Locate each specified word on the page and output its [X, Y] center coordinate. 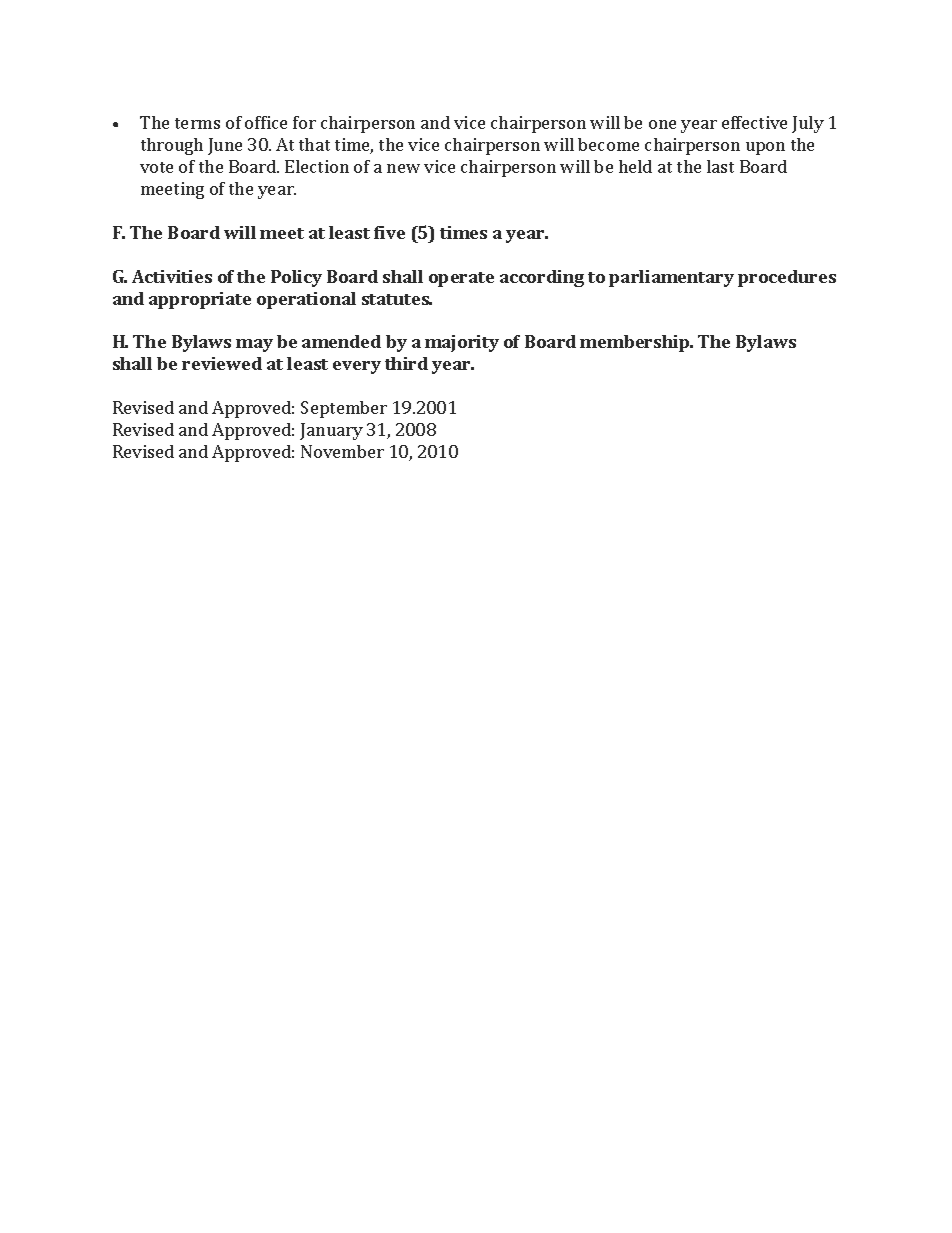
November [342, 451]
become [608, 144]
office [266, 122]
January [331, 431]
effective [754, 122]
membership [636, 343]
